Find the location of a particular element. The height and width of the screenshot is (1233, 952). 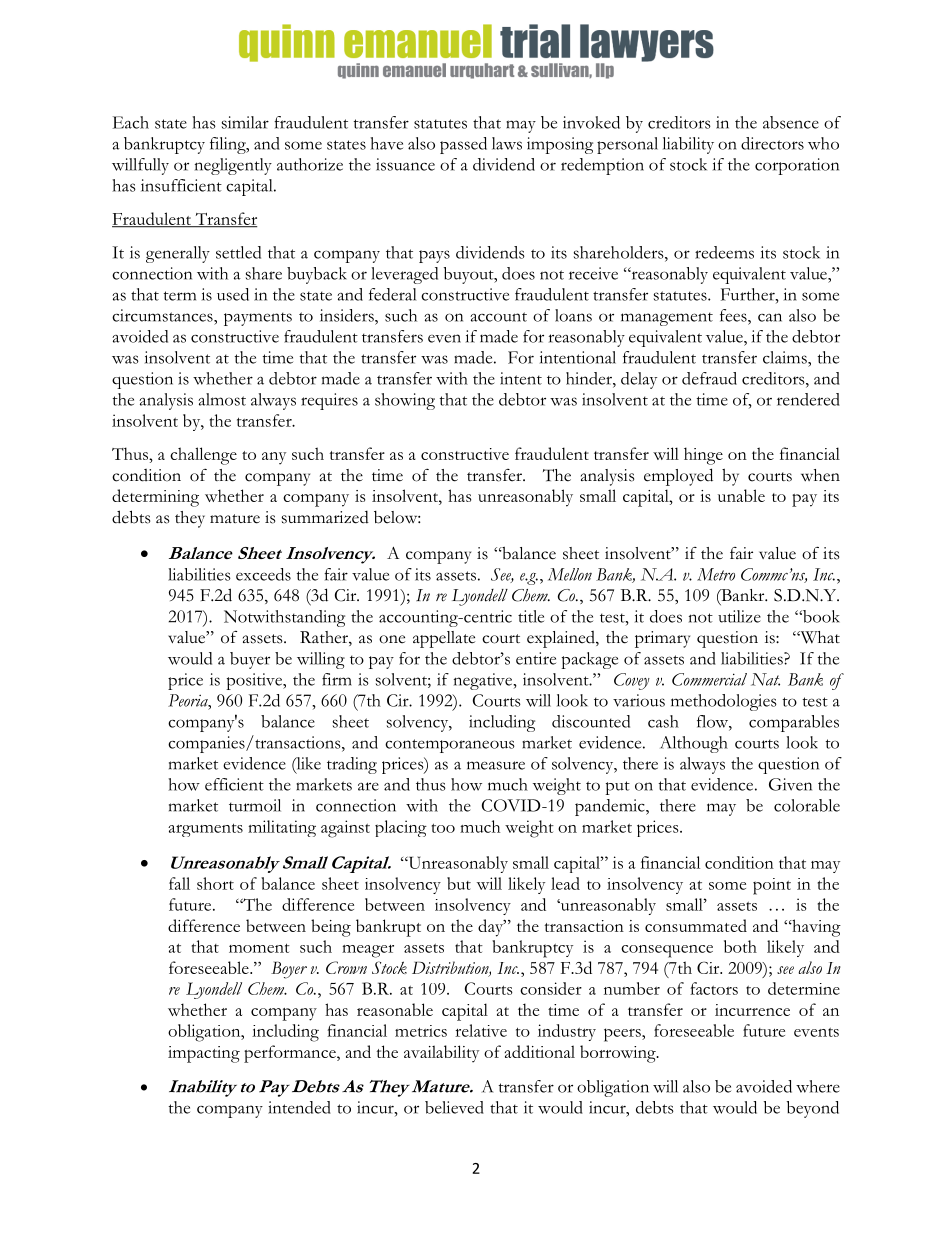

appellate is located at coordinates (444, 639).
